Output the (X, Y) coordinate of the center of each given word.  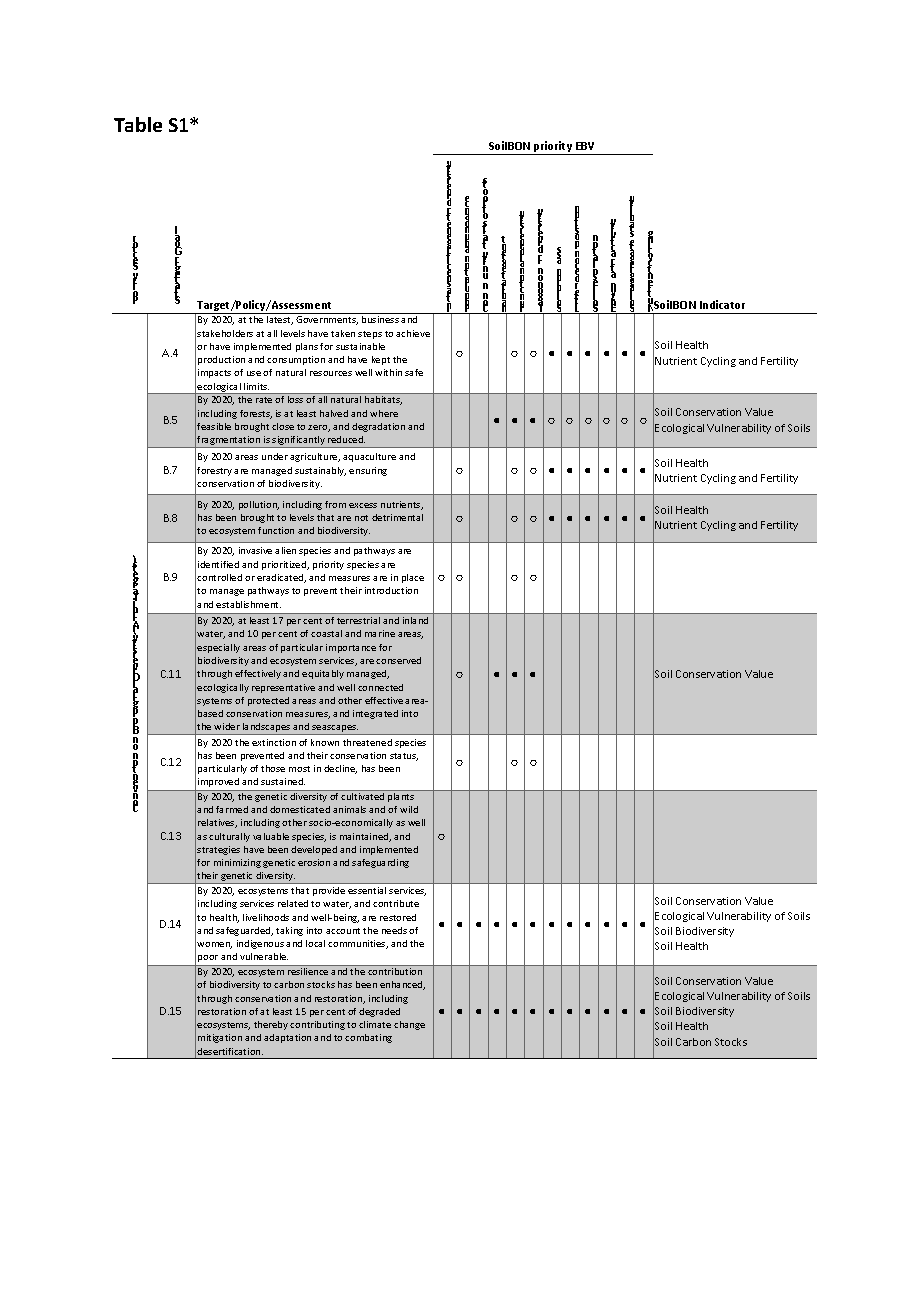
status (404, 757)
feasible (214, 426)
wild (409, 809)
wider (227, 726)
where (384, 413)
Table (138, 124)
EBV (585, 146)
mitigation (220, 1038)
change (409, 1025)
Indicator (722, 304)
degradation (378, 427)
